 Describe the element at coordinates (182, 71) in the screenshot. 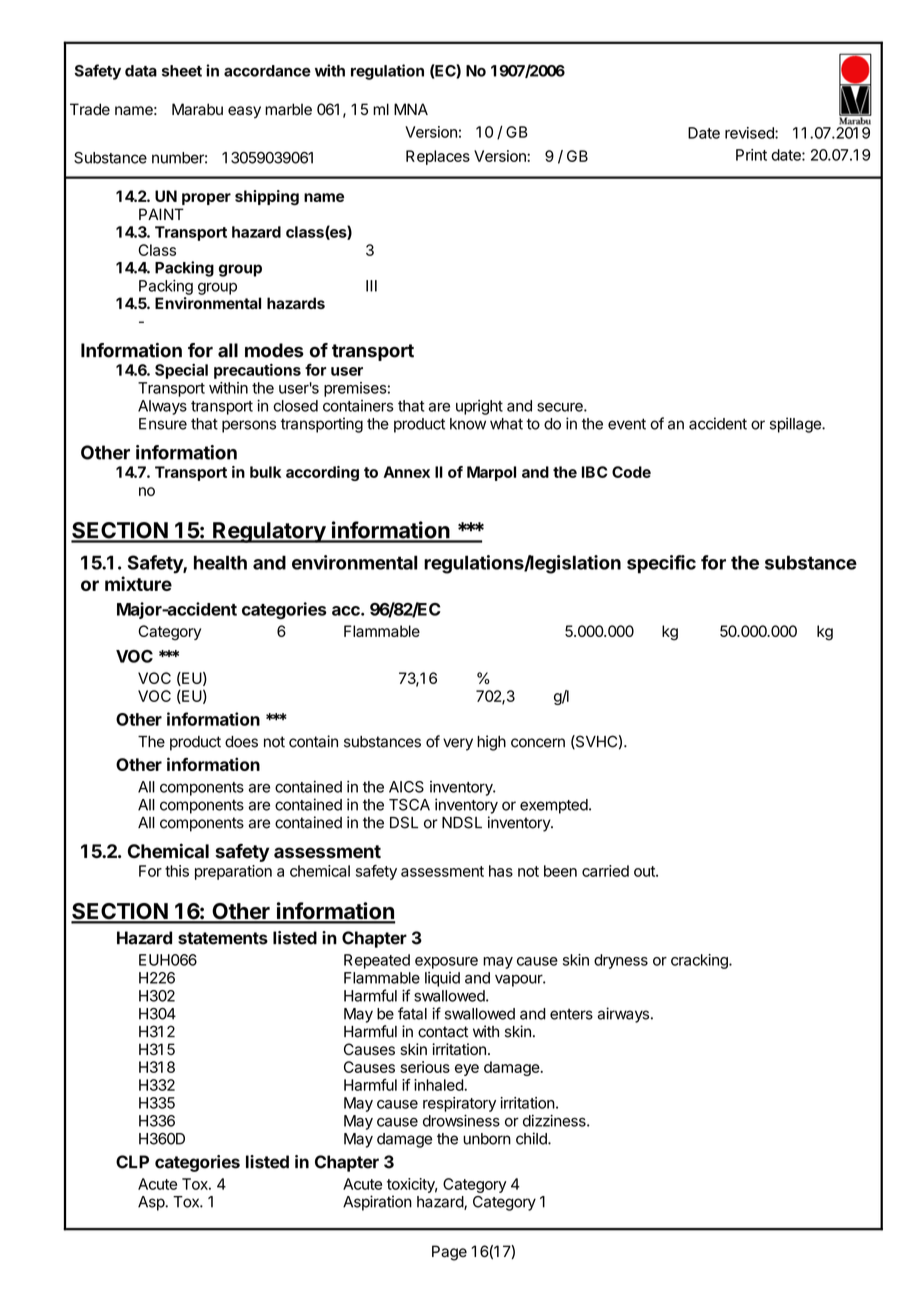

I see `sheet` at that location.
